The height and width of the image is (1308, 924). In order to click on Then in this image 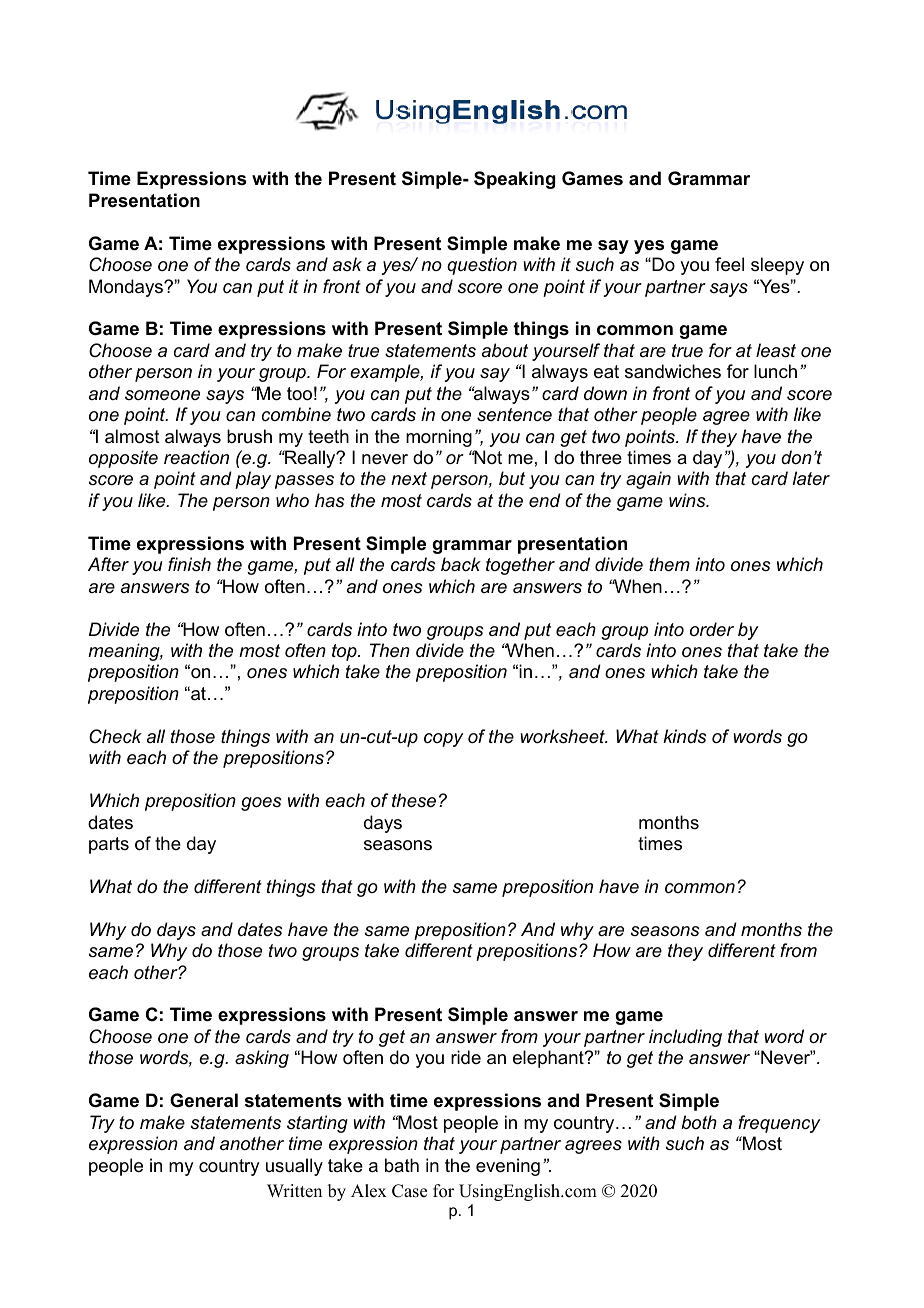, I will do `click(390, 650)`.
